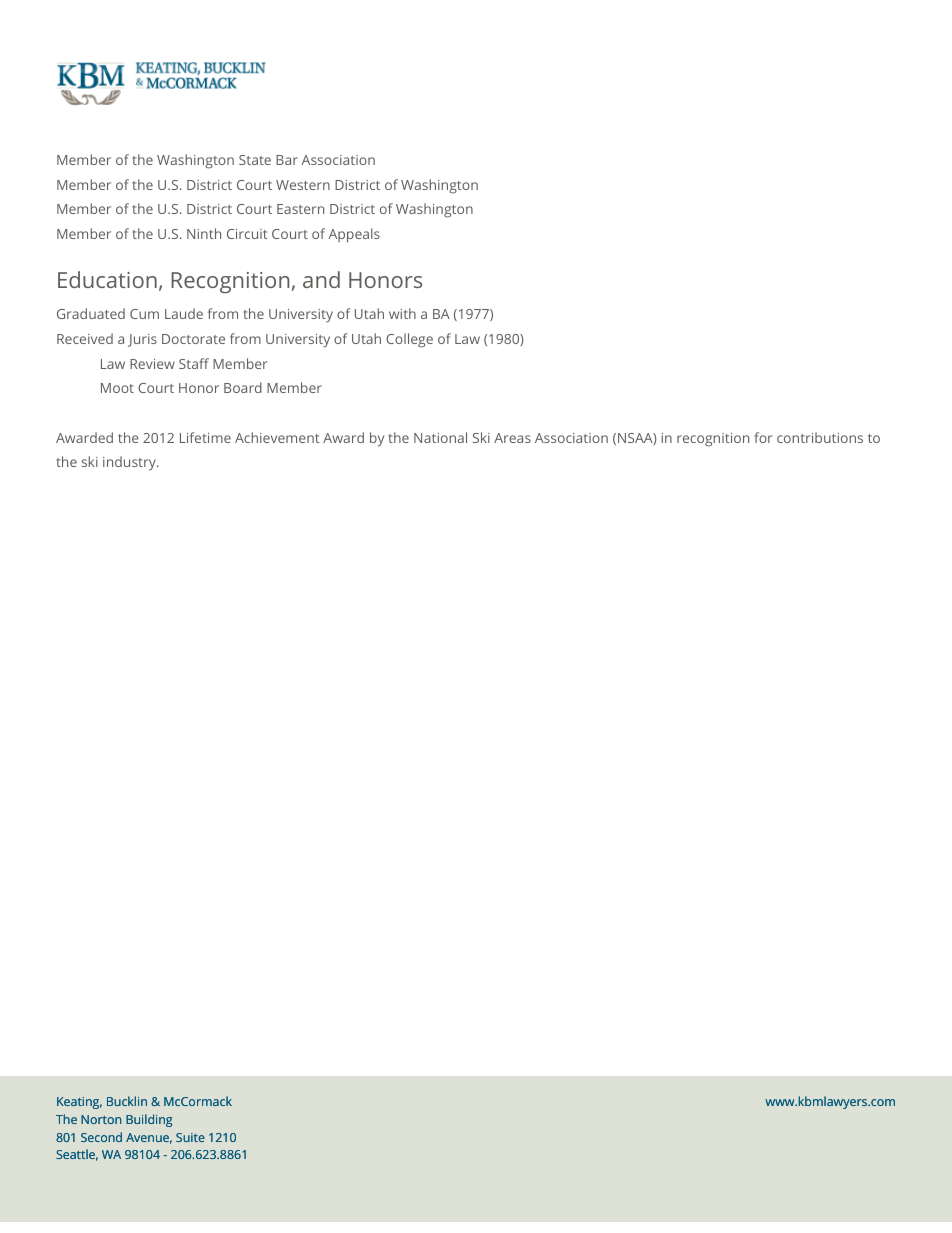  I want to click on Lifetime, so click(205, 437).
